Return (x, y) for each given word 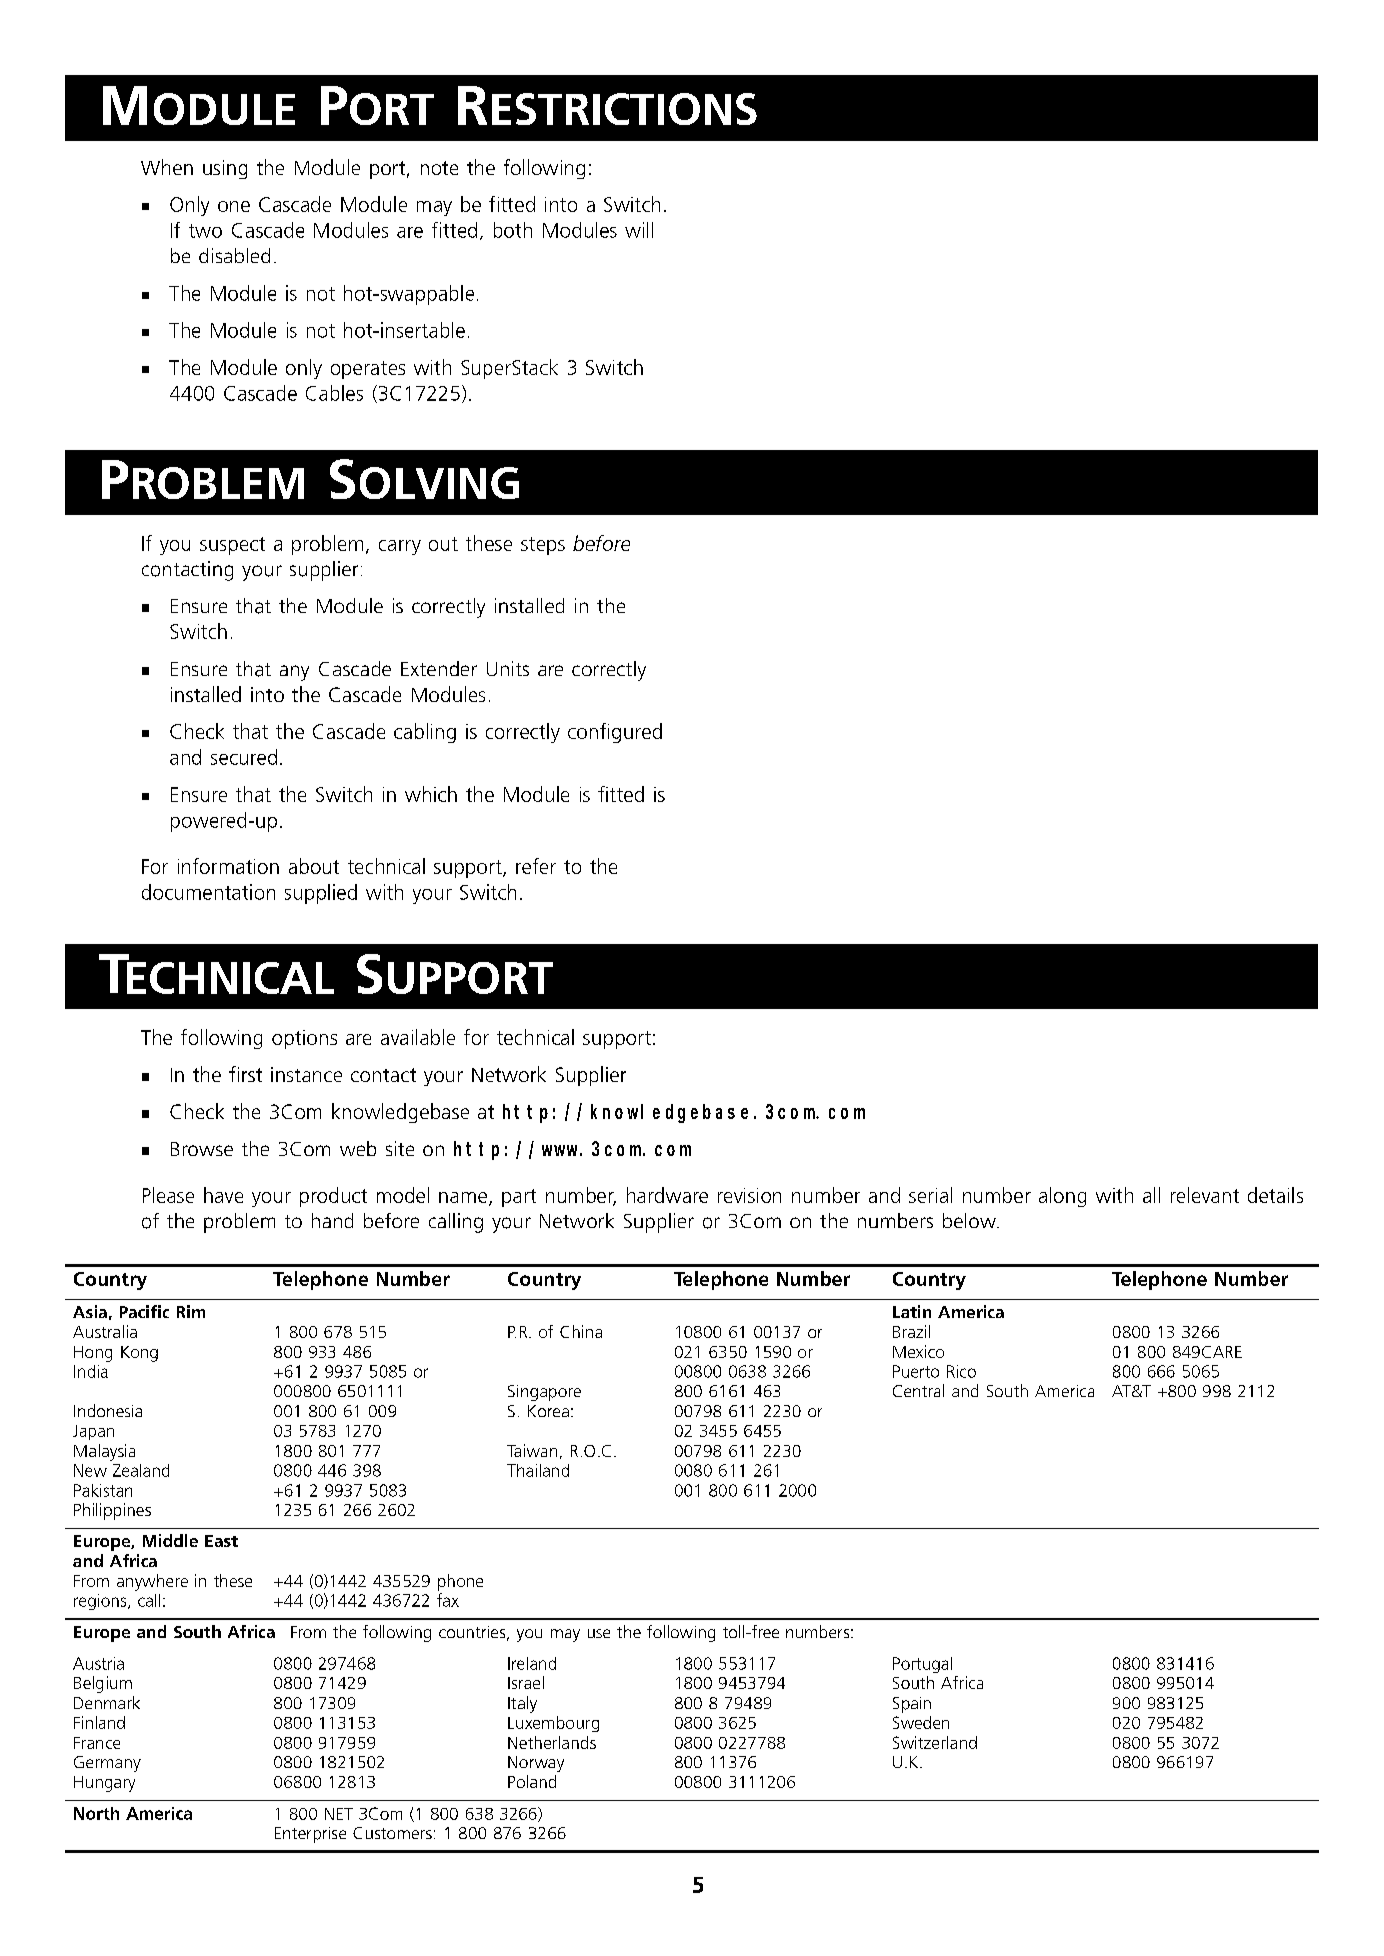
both (513, 230)
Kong (139, 1354)
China (581, 1331)
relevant (1205, 1195)
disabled (234, 255)
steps (543, 546)
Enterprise (310, 1835)
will (639, 230)
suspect (232, 546)
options (304, 1039)
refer (536, 866)
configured (615, 733)
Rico (961, 1371)
